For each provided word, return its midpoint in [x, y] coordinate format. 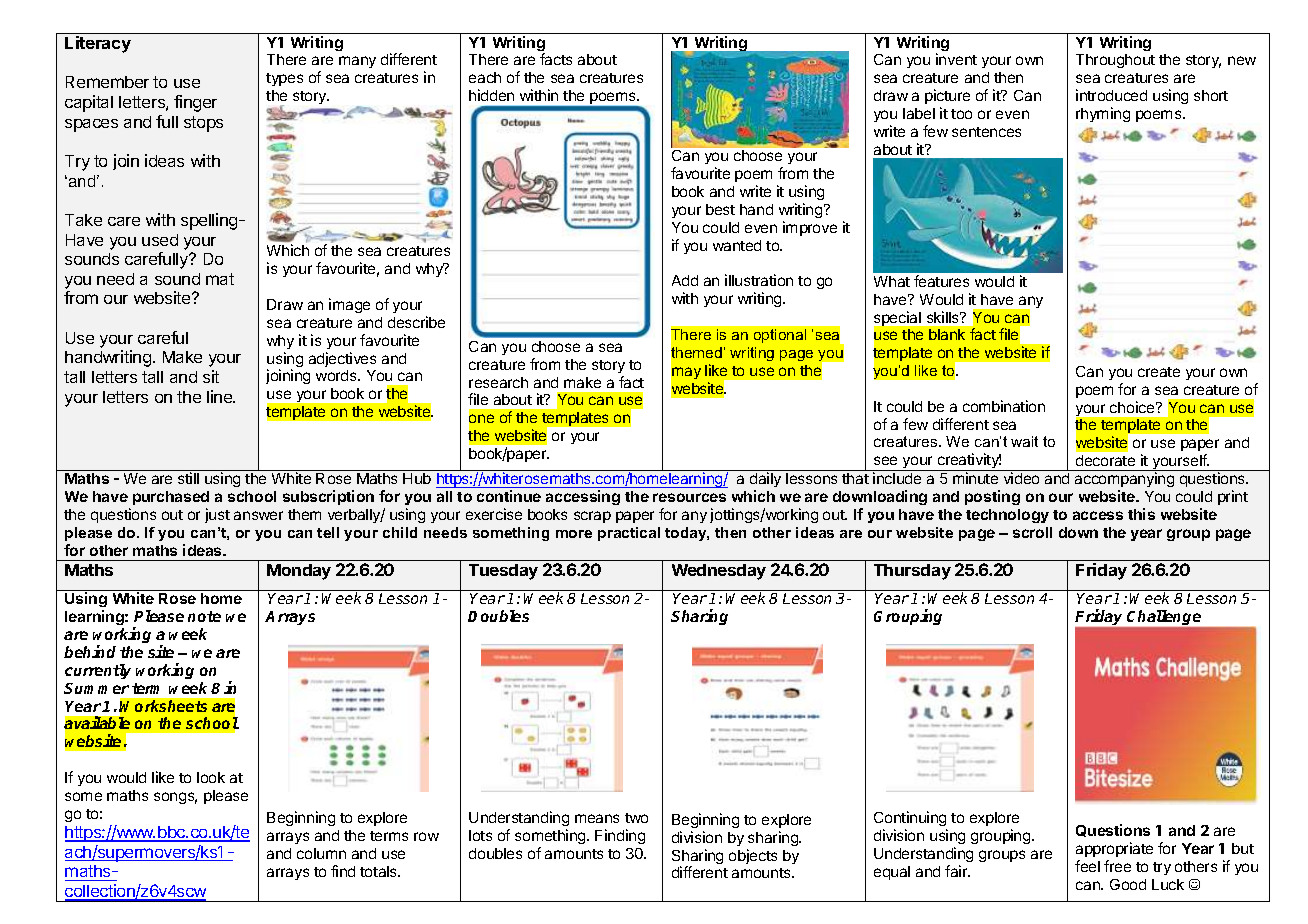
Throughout [1115, 61]
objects [753, 856]
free [1117, 866]
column [321, 853]
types [284, 79]
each [485, 77]
